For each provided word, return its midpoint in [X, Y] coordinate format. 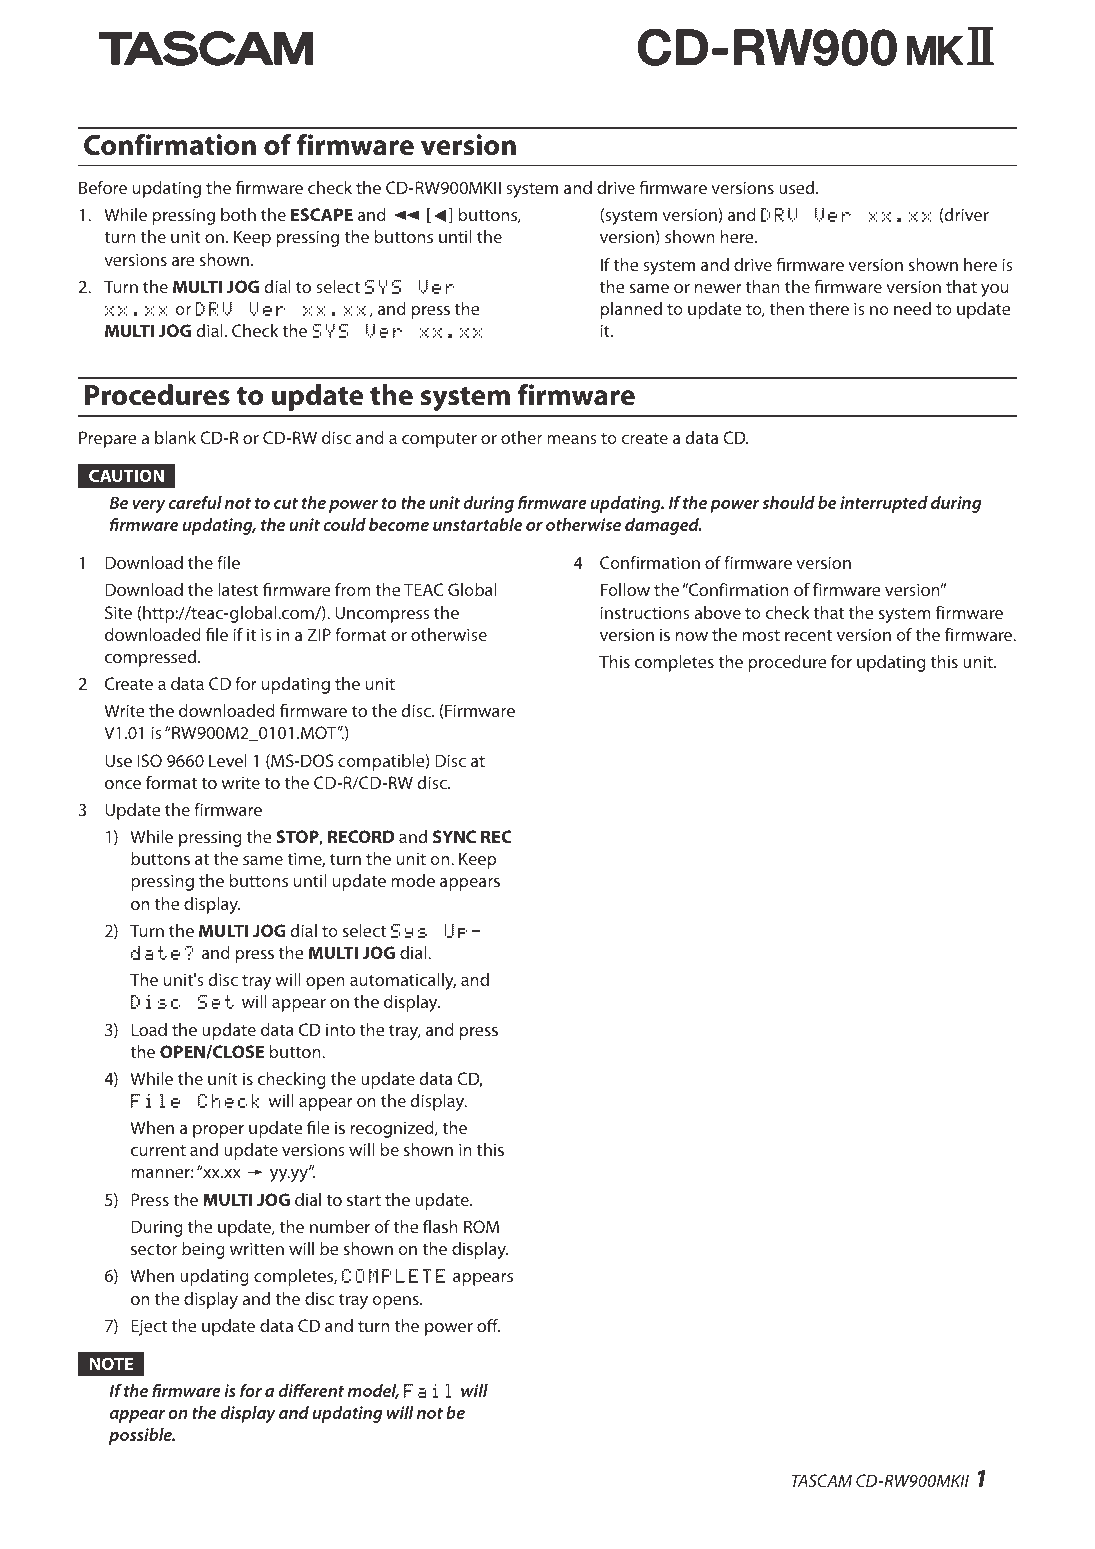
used [798, 187]
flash [440, 1226]
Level [228, 760]
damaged [663, 526]
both [238, 214]
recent [808, 635]
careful [195, 502]
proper [218, 1131]
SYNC [454, 836]
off [488, 1325]
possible [141, 1436]
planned [631, 310]
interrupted [884, 504]
